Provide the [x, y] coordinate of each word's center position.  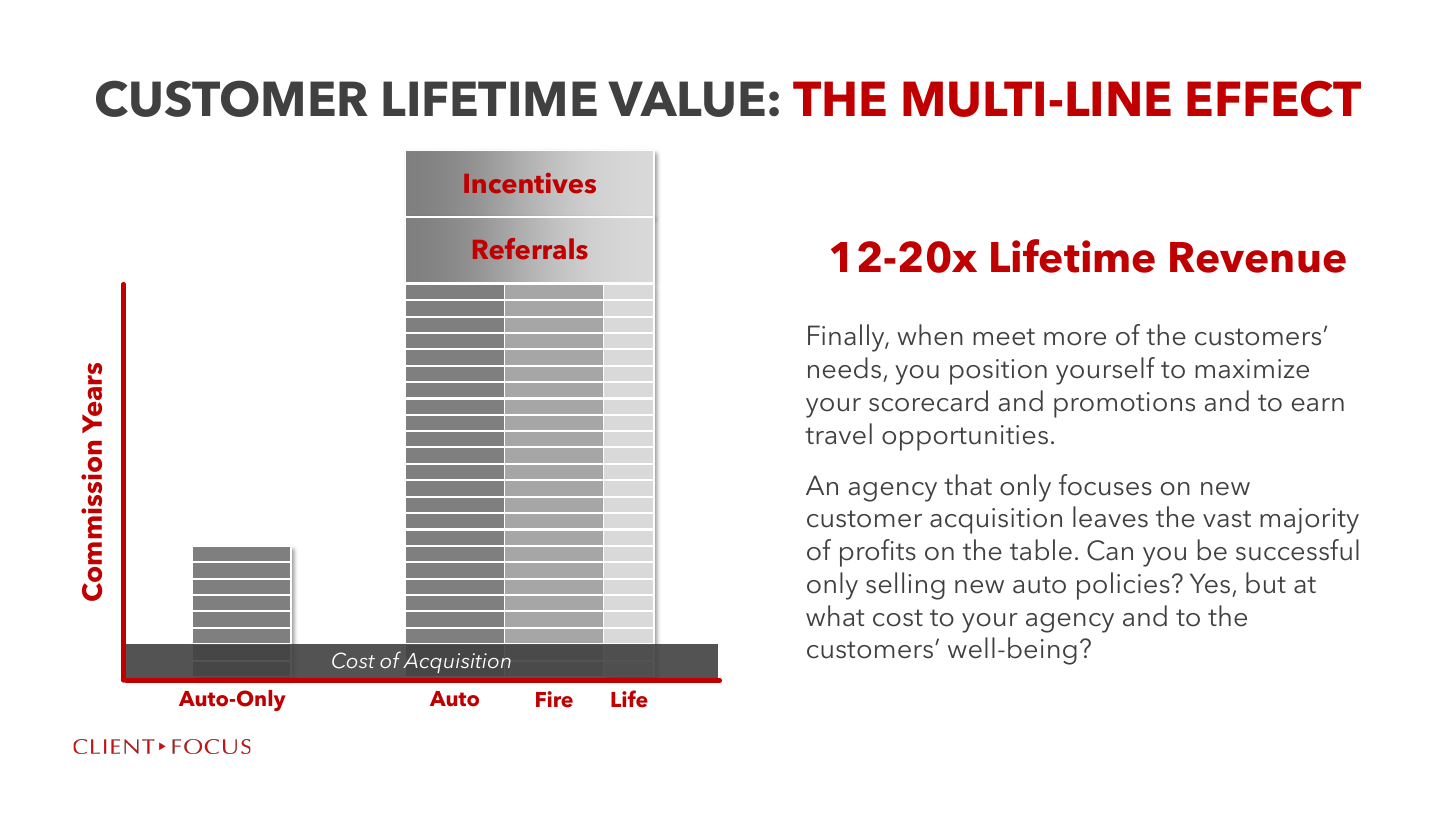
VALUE [686, 99]
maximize [1252, 369]
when [930, 335]
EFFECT [1274, 98]
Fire [554, 699]
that [968, 485]
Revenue [1258, 257]
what [835, 616]
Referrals [529, 249]
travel [838, 434]
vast [1227, 519]
